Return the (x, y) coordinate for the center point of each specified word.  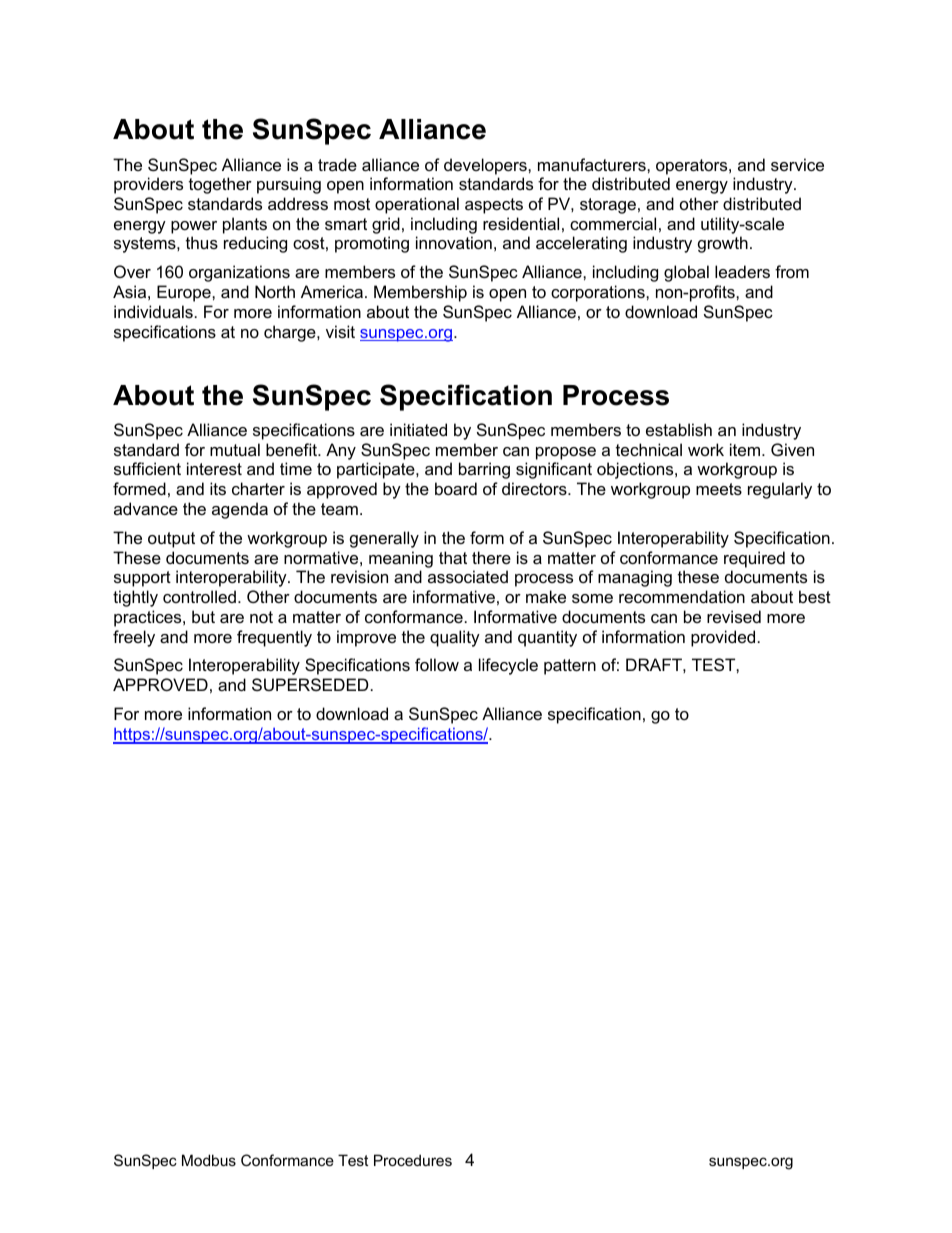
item (746, 449)
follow (437, 664)
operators (693, 167)
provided (723, 638)
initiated (418, 429)
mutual (235, 449)
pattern (570, 667)
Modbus (209, 1160)
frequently (274, 638)
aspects (494, 206)
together (220, 185)
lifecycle (508, 666)
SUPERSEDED (310, 684)
